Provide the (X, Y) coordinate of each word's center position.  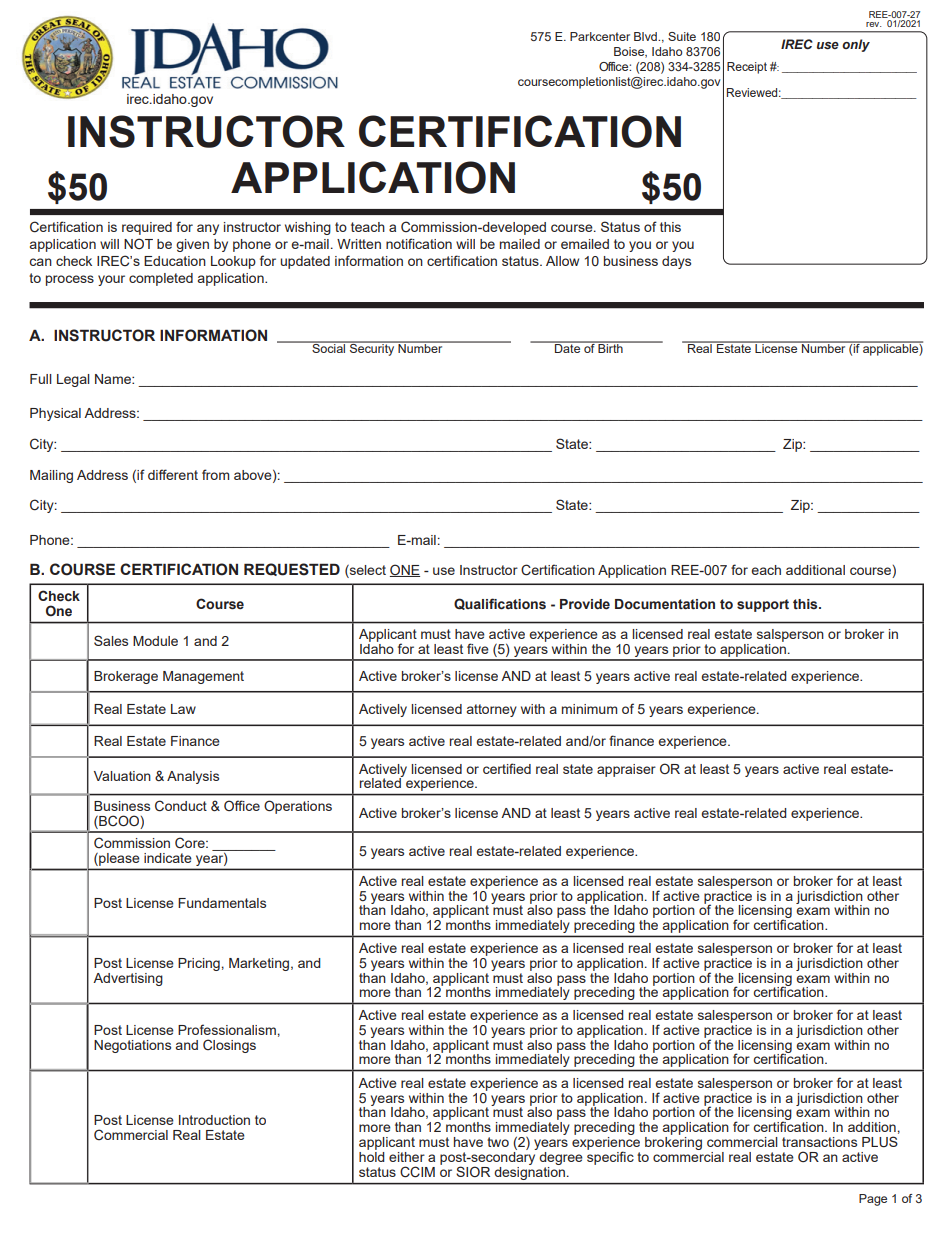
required (147, 228)
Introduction (214, 1120)
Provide (585, 604)
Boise (630, 52)
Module (155, 641)
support (763, 605)
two (498, 1142)
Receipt (747, 68)
